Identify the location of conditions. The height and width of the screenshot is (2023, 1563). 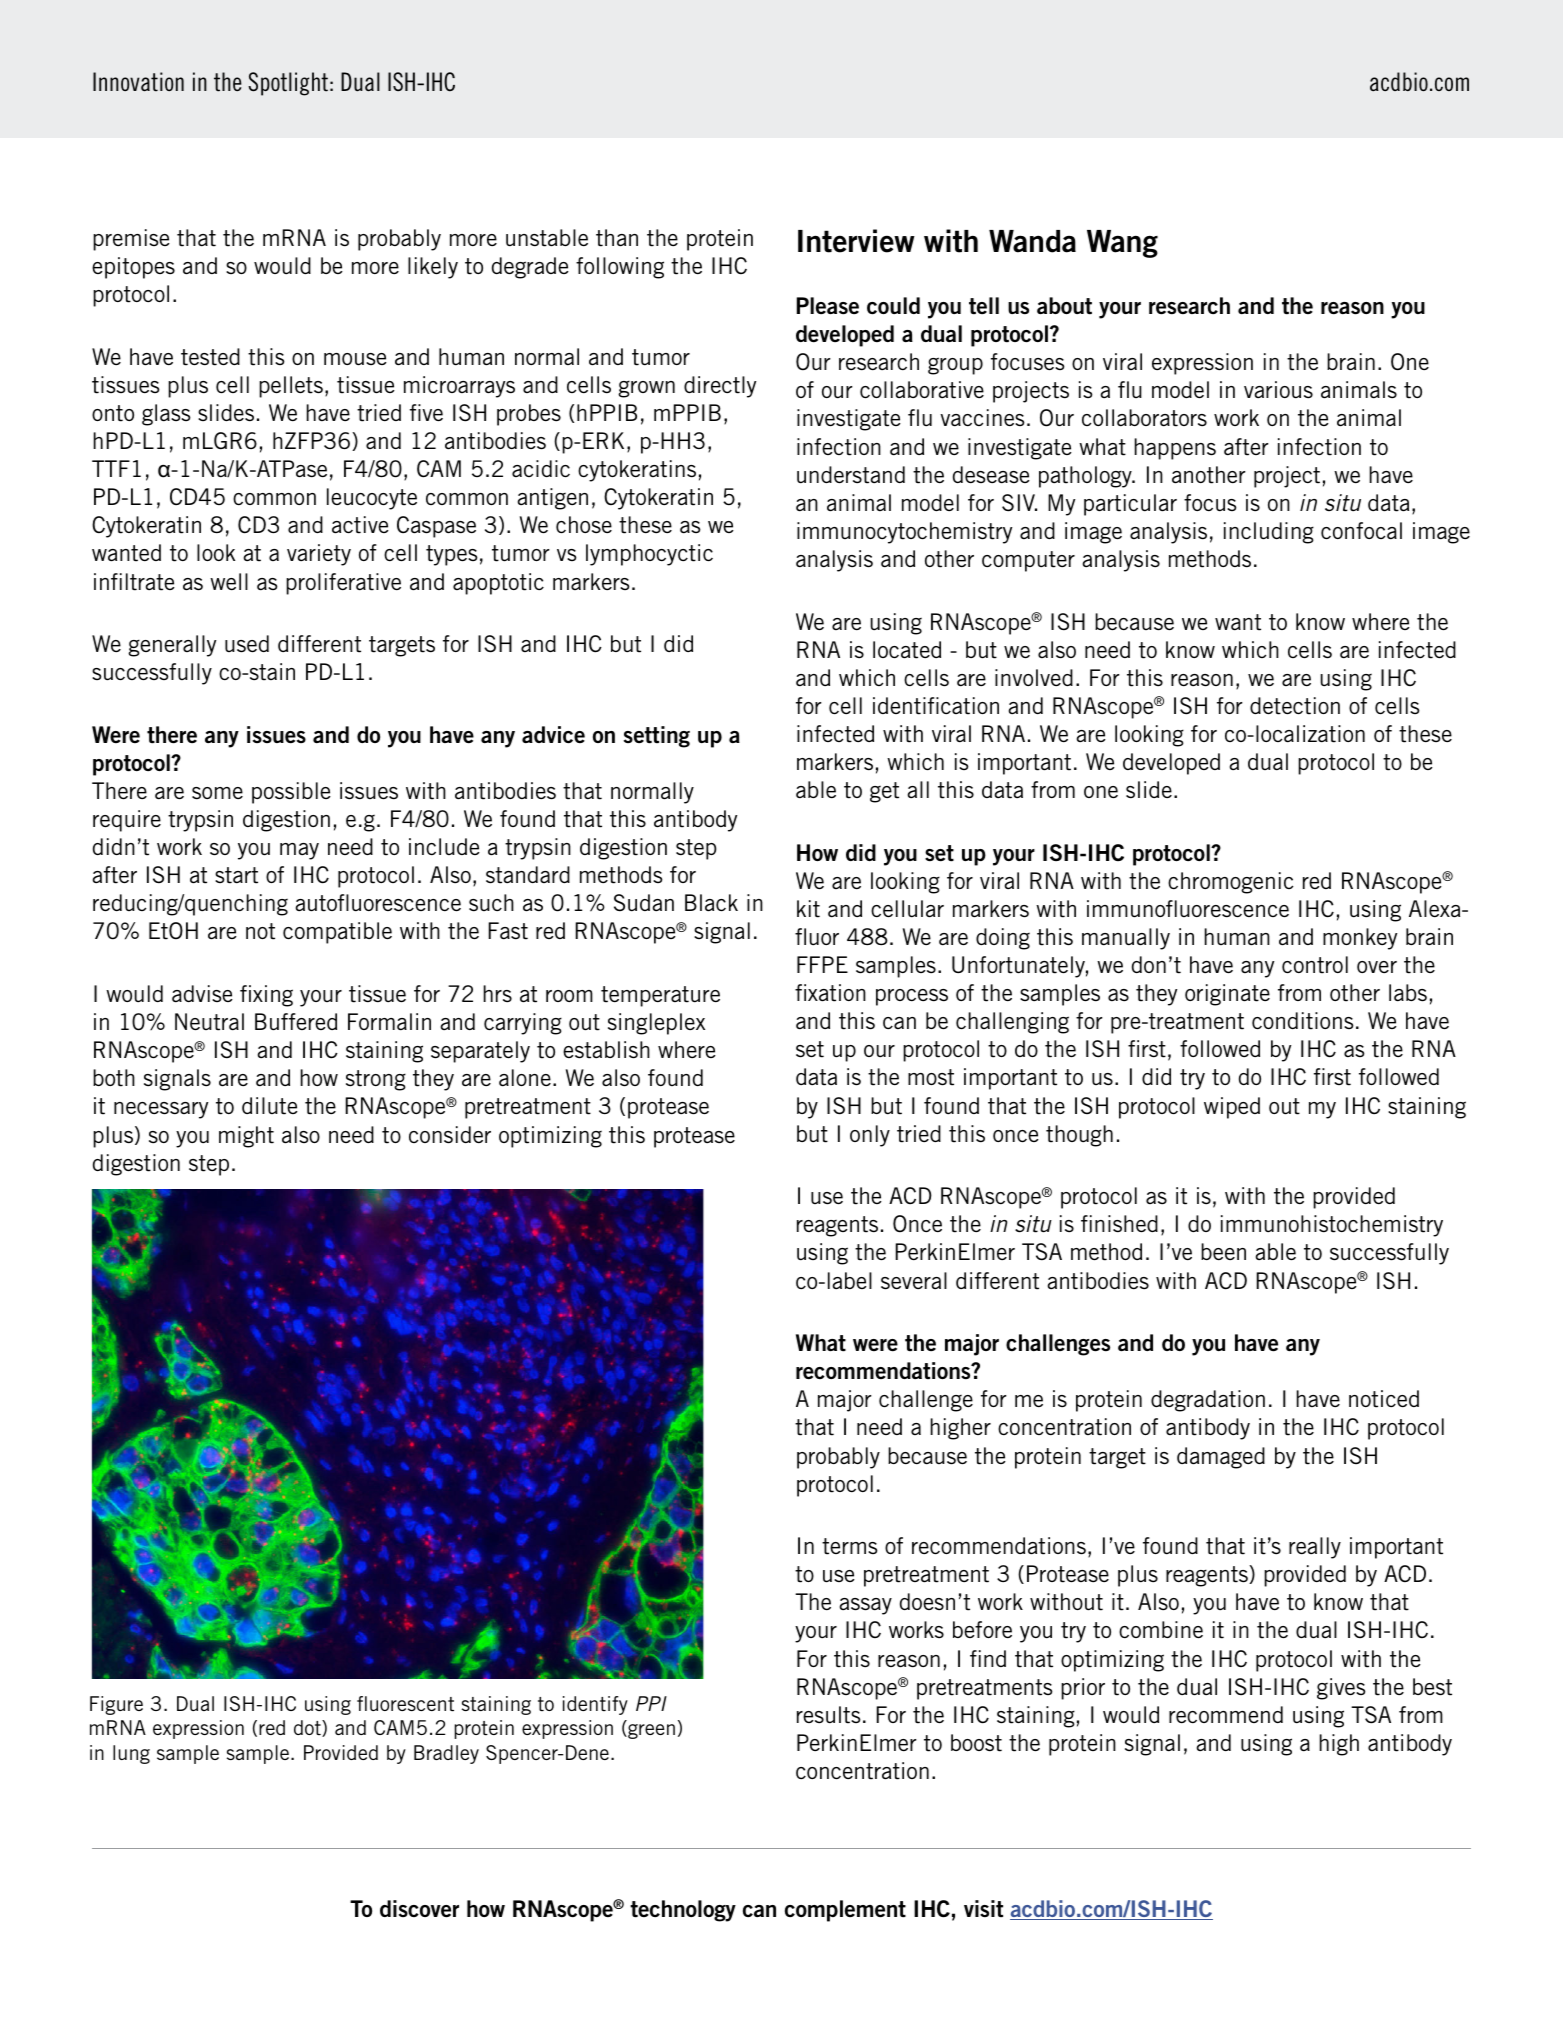
(1303, 1021).
